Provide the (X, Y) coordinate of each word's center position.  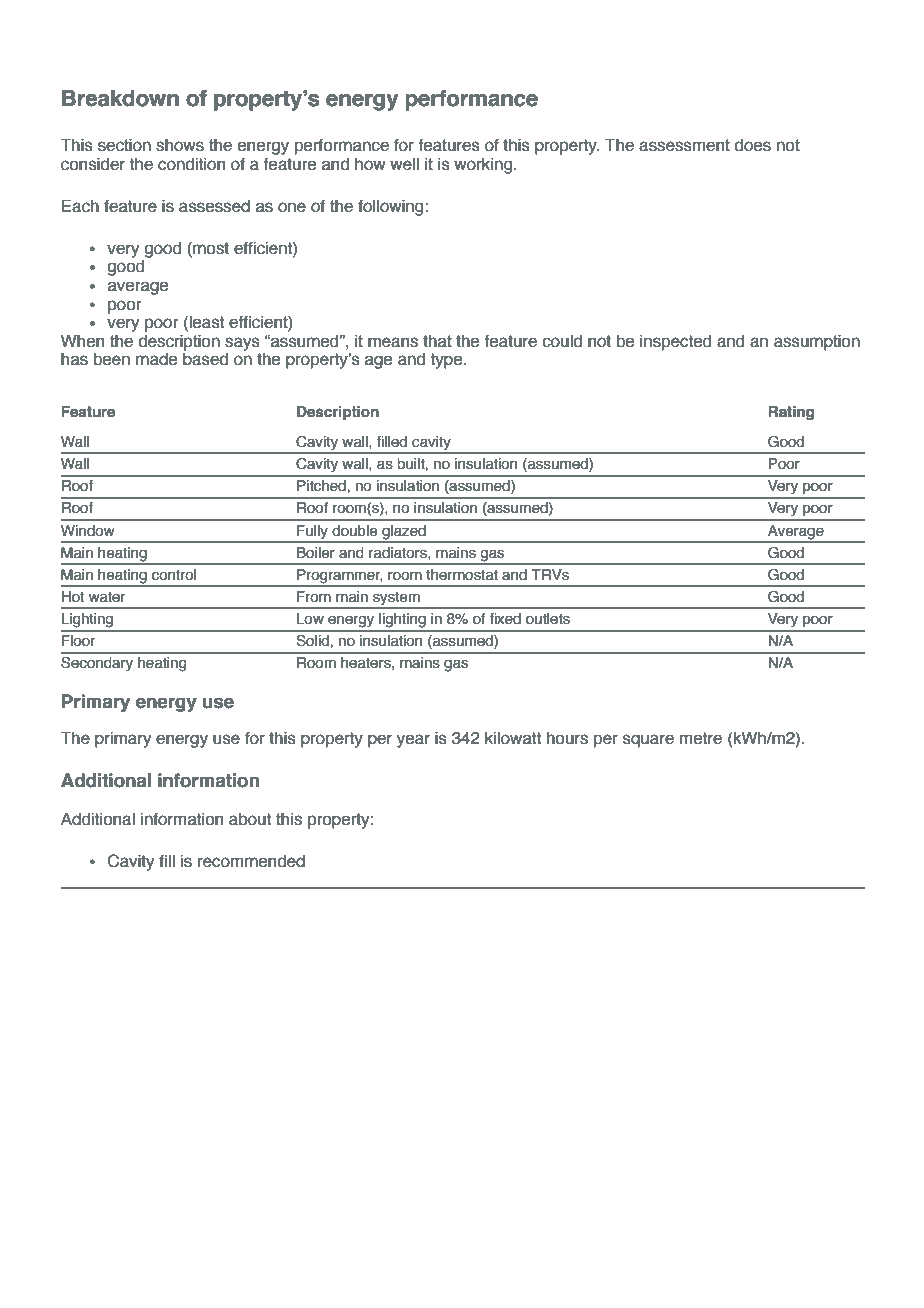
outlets (548, 619)
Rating (791, 413)
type (447, 361)
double (354, 531)
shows (180, 145)
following (390, 207)
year (413, 741)
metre (701, 738)
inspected (675, 342)
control (174, 575)
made (156, 359)
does (752, 145)
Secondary (97, 664)
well (404, 164)
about (250, 819)
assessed (214, 206)
